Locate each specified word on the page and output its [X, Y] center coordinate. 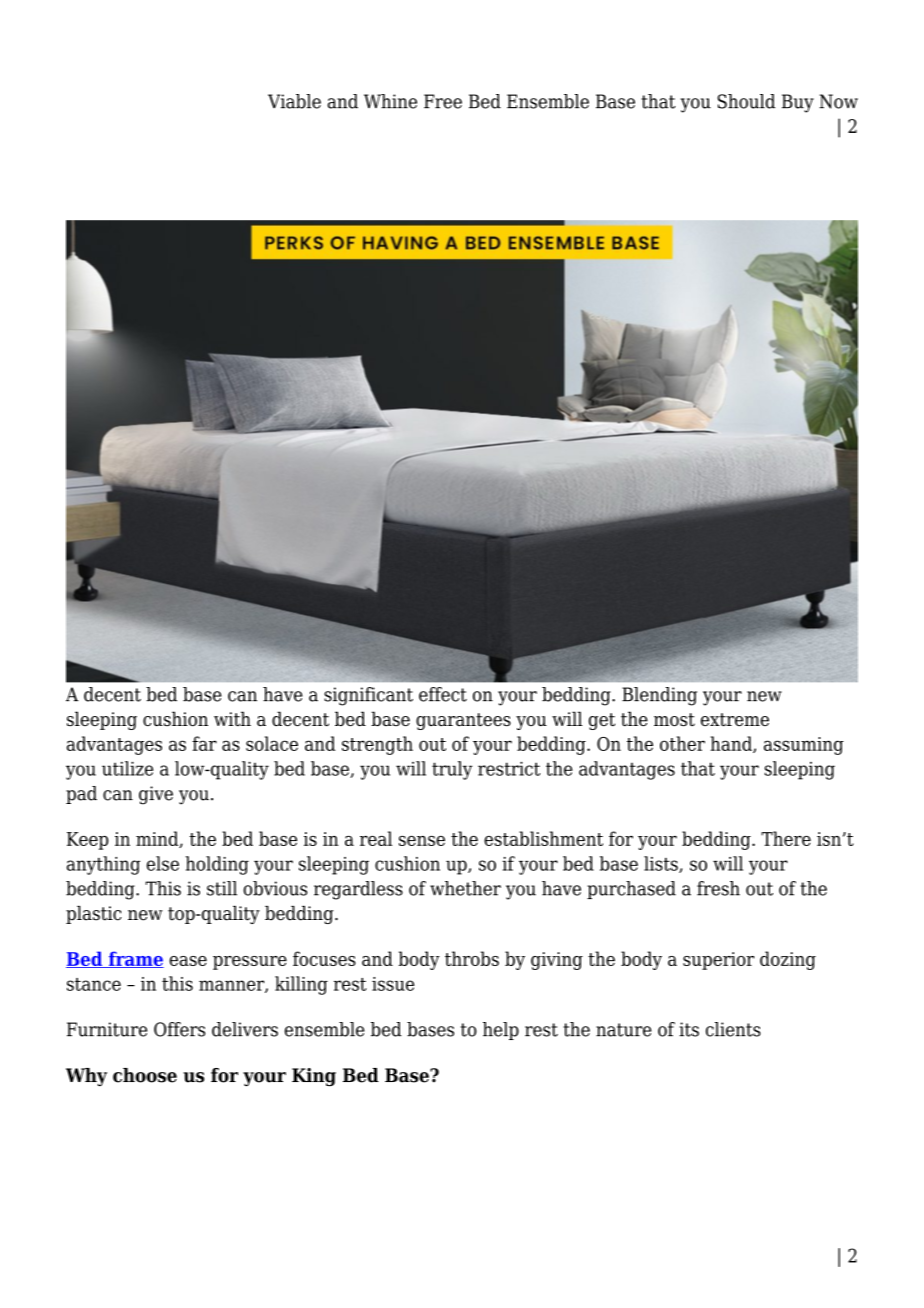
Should [746, 101]
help [501, 1031]
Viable [294, 101]
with [232, 718]
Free [443, 101]
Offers [179, 1029]
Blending [659, 696]
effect [443, 694]
